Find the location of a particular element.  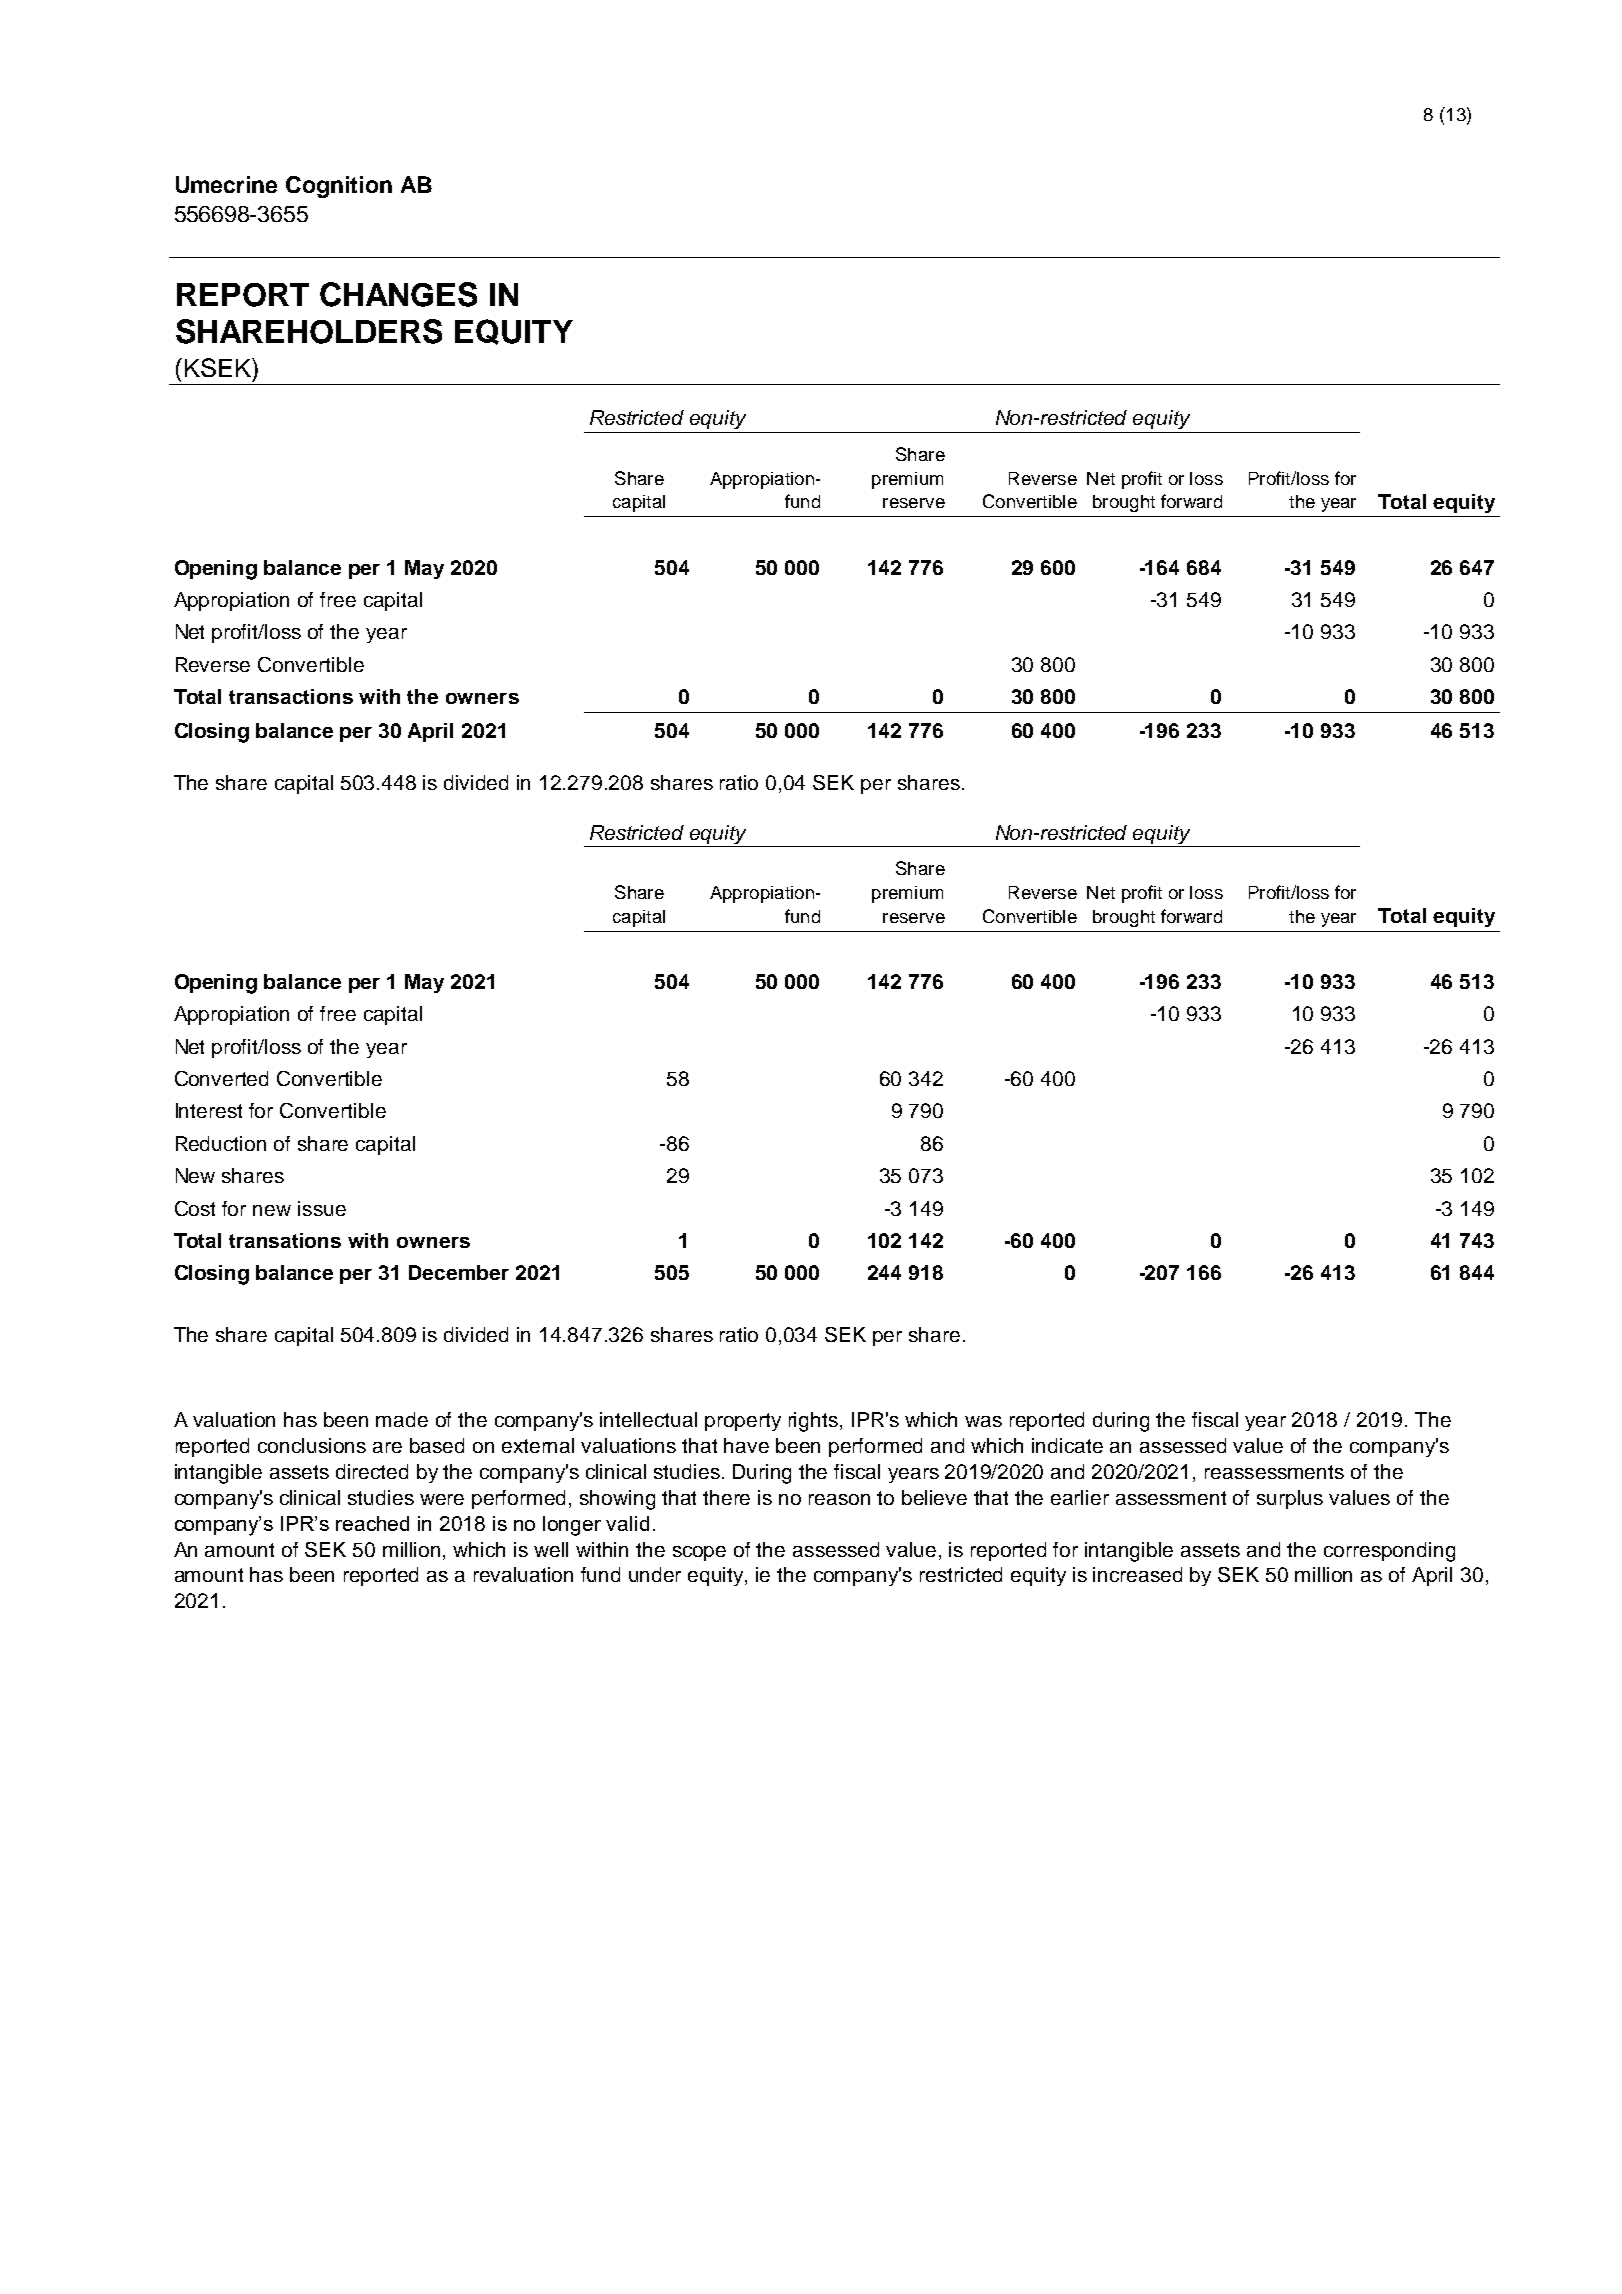

reason is located at coordinates (839, 1499).
